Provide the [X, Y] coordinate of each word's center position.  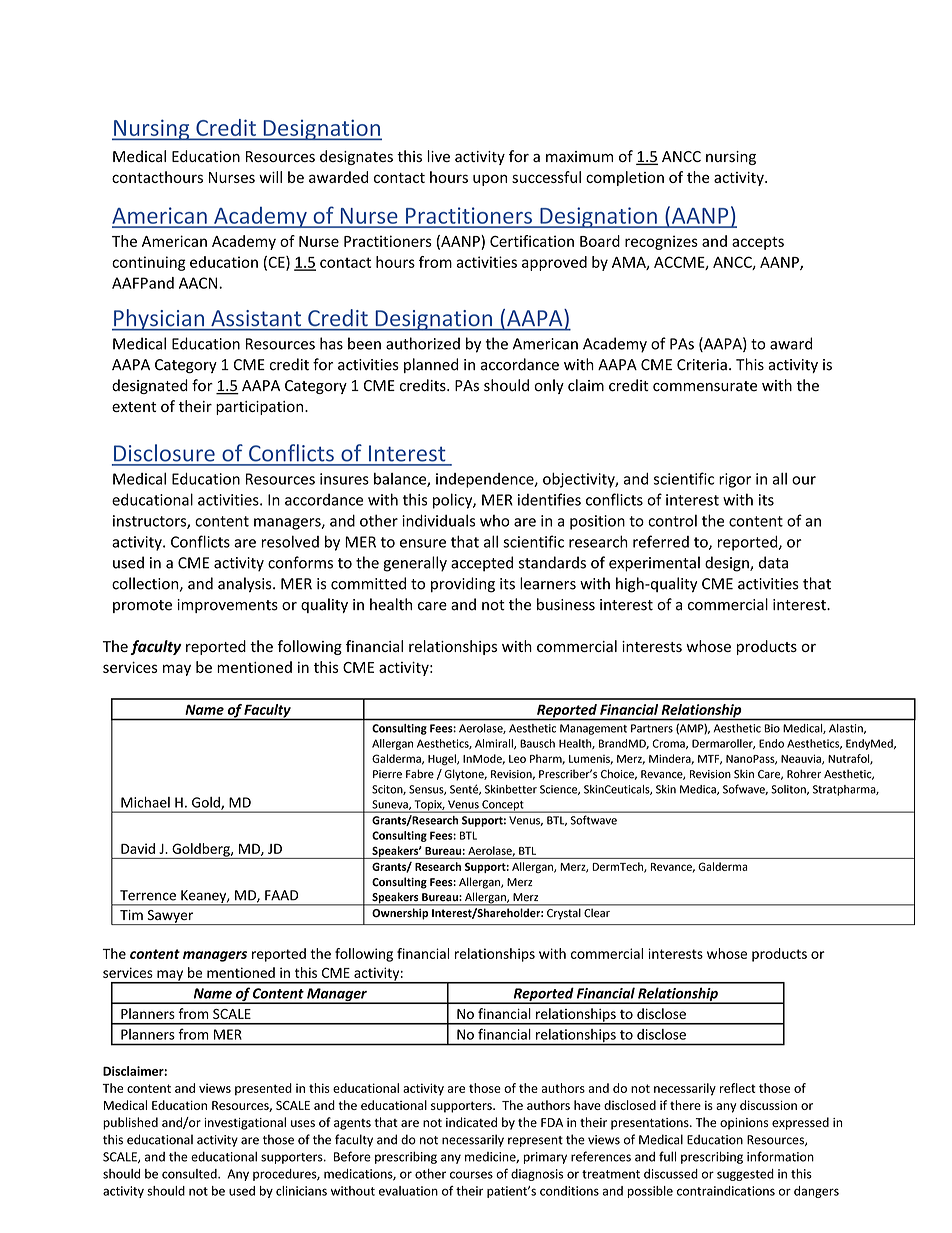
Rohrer [804, 774]
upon [490, 180]
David [138, 848]
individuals [438, 520]
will [270, 177]
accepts [758, 243]
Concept [503, 806]
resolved [290, 541]
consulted [190, 1174]
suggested [745, 1175]
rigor [735, 480]
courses [471, 1175]
